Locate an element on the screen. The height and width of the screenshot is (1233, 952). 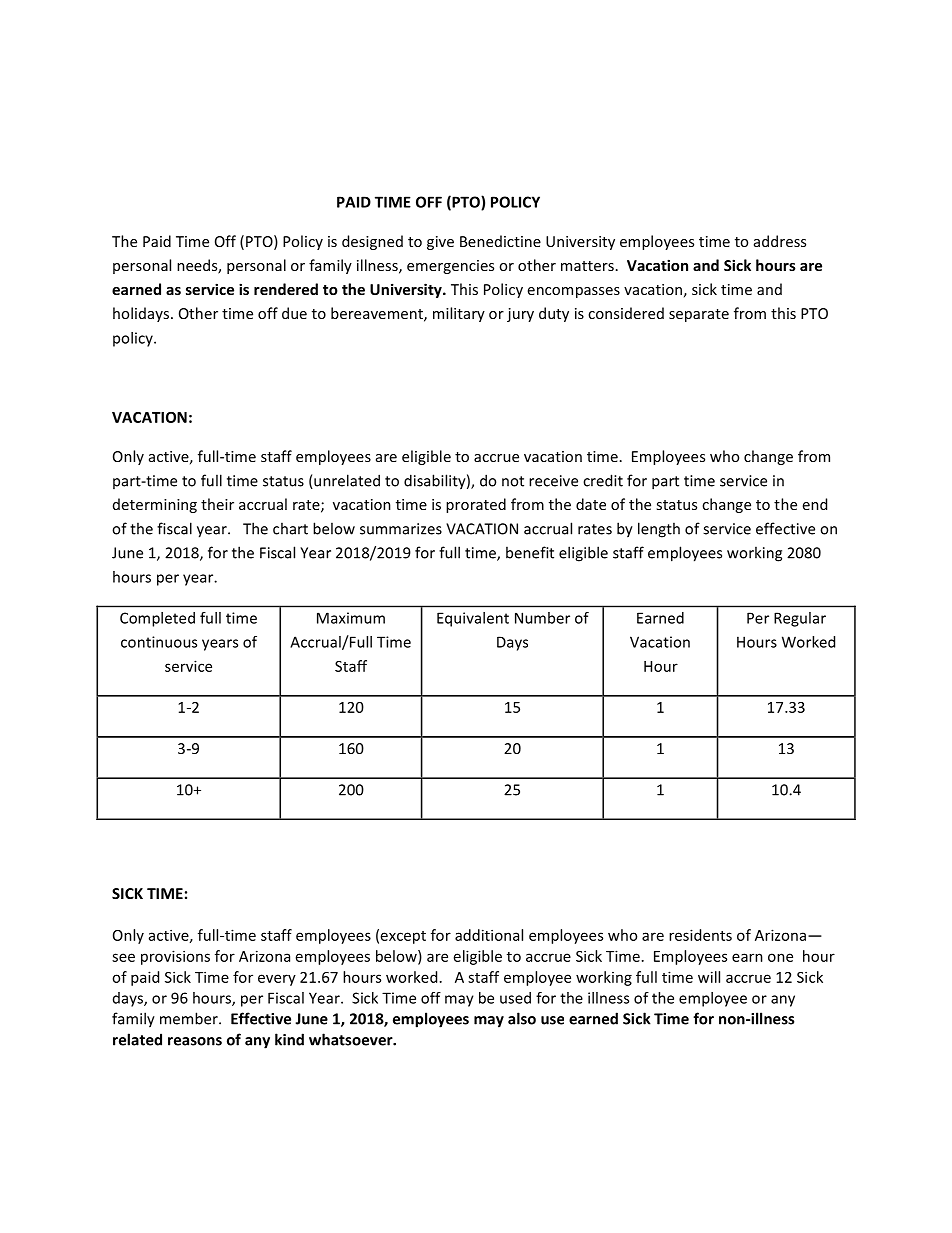
Regular is located at coordinates (800, 619).
